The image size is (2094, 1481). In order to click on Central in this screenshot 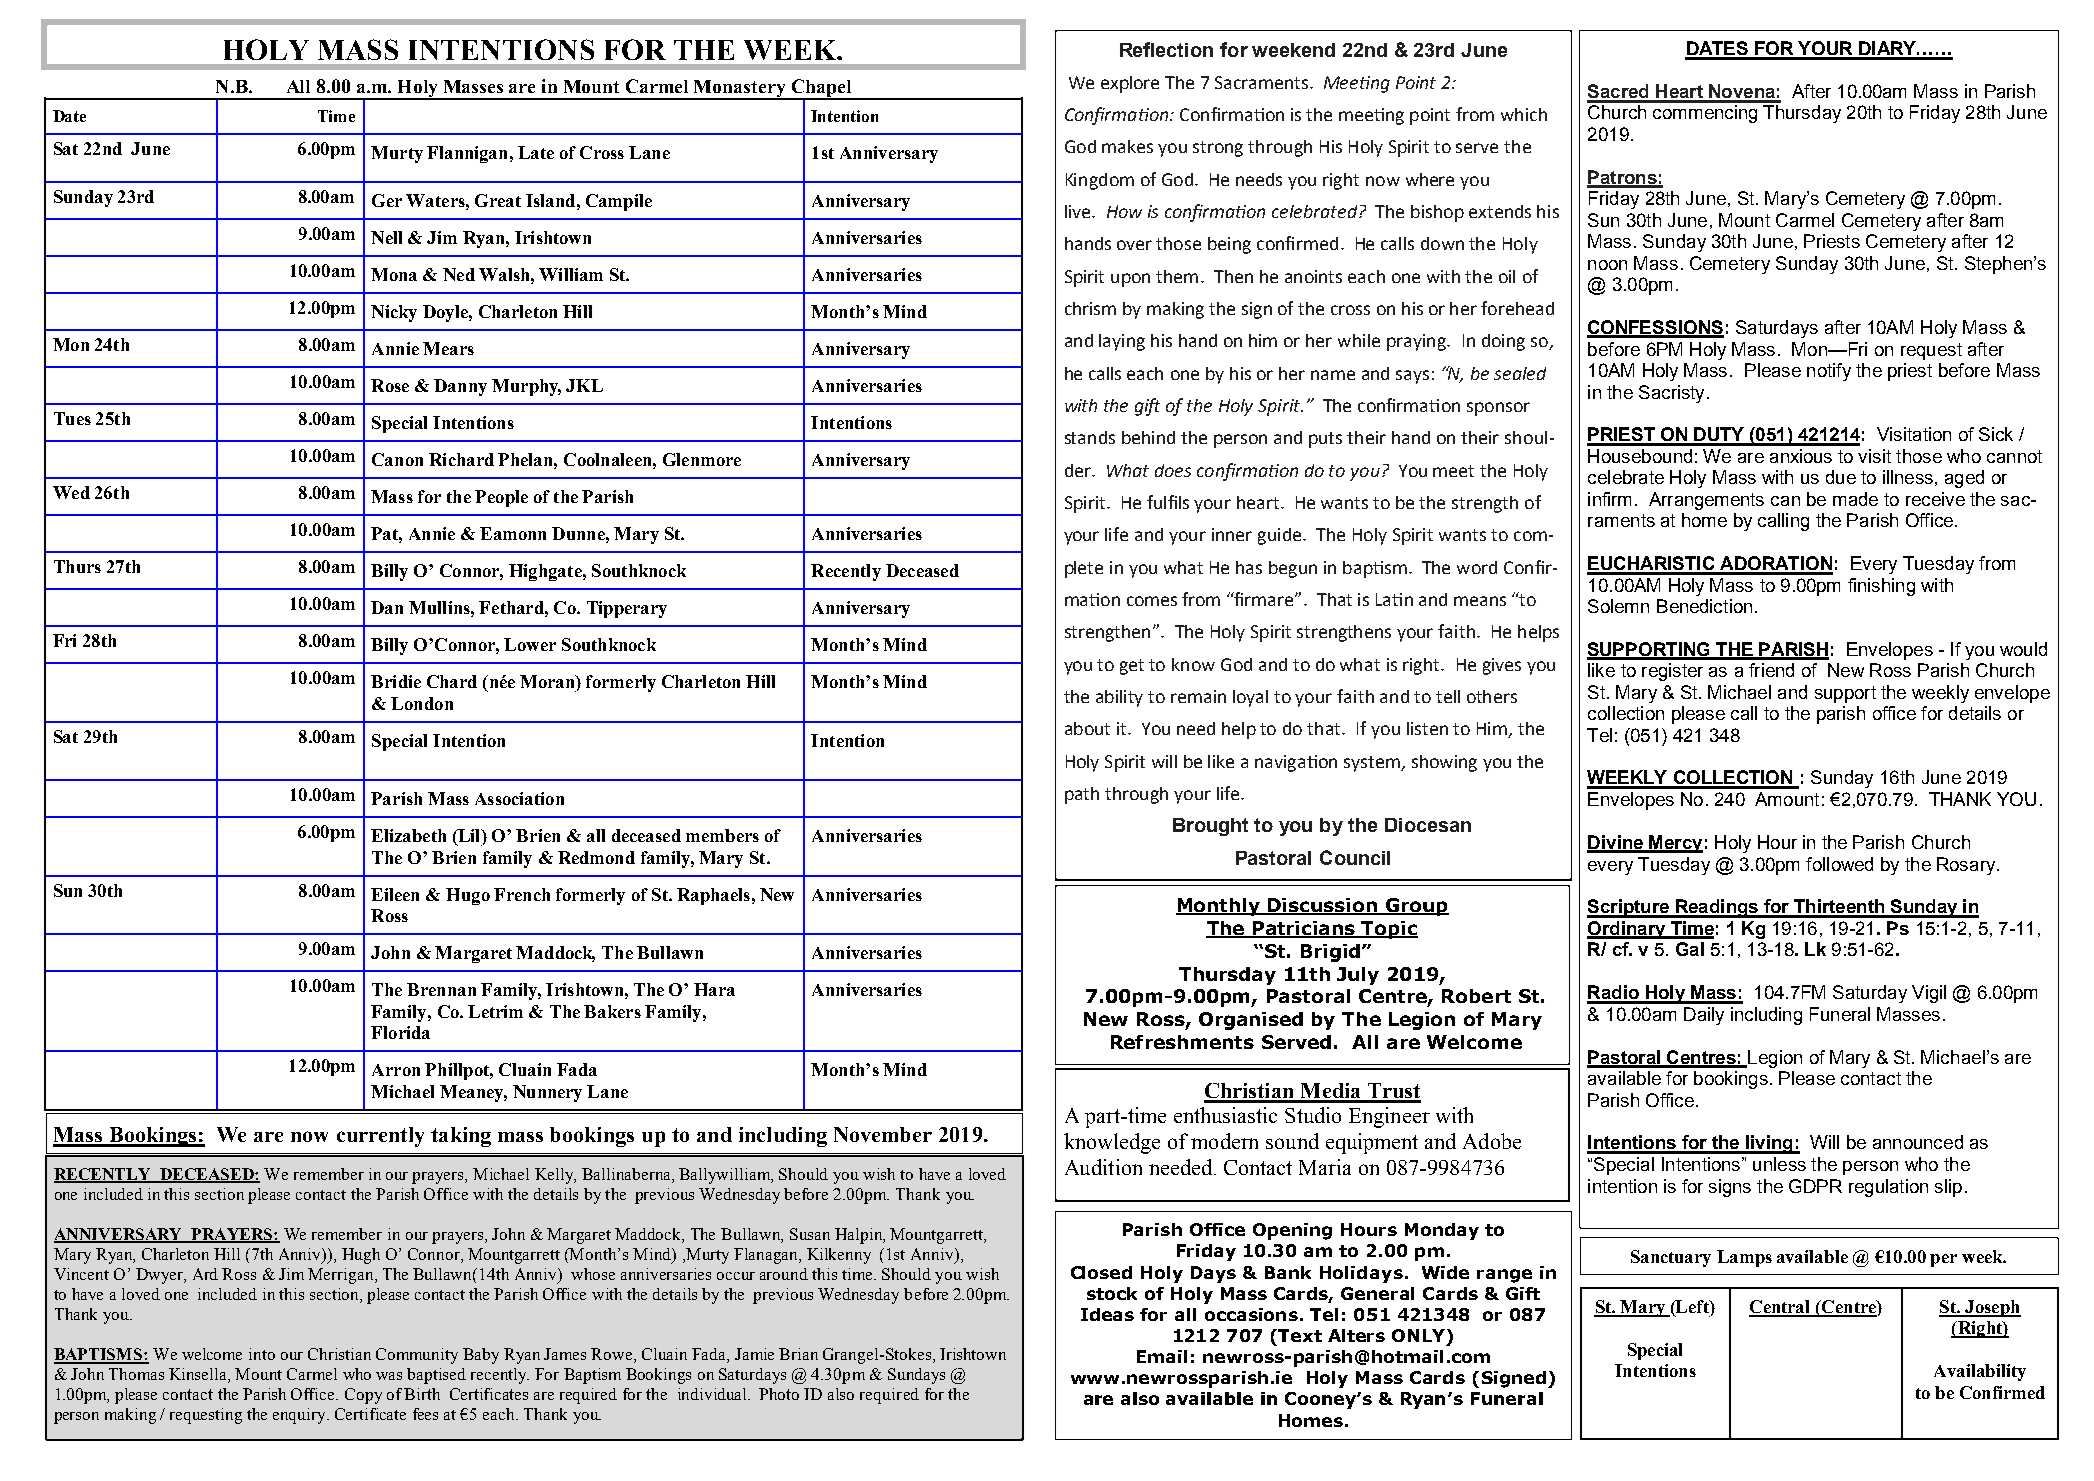, I will do `click(1781, 1308)`.
